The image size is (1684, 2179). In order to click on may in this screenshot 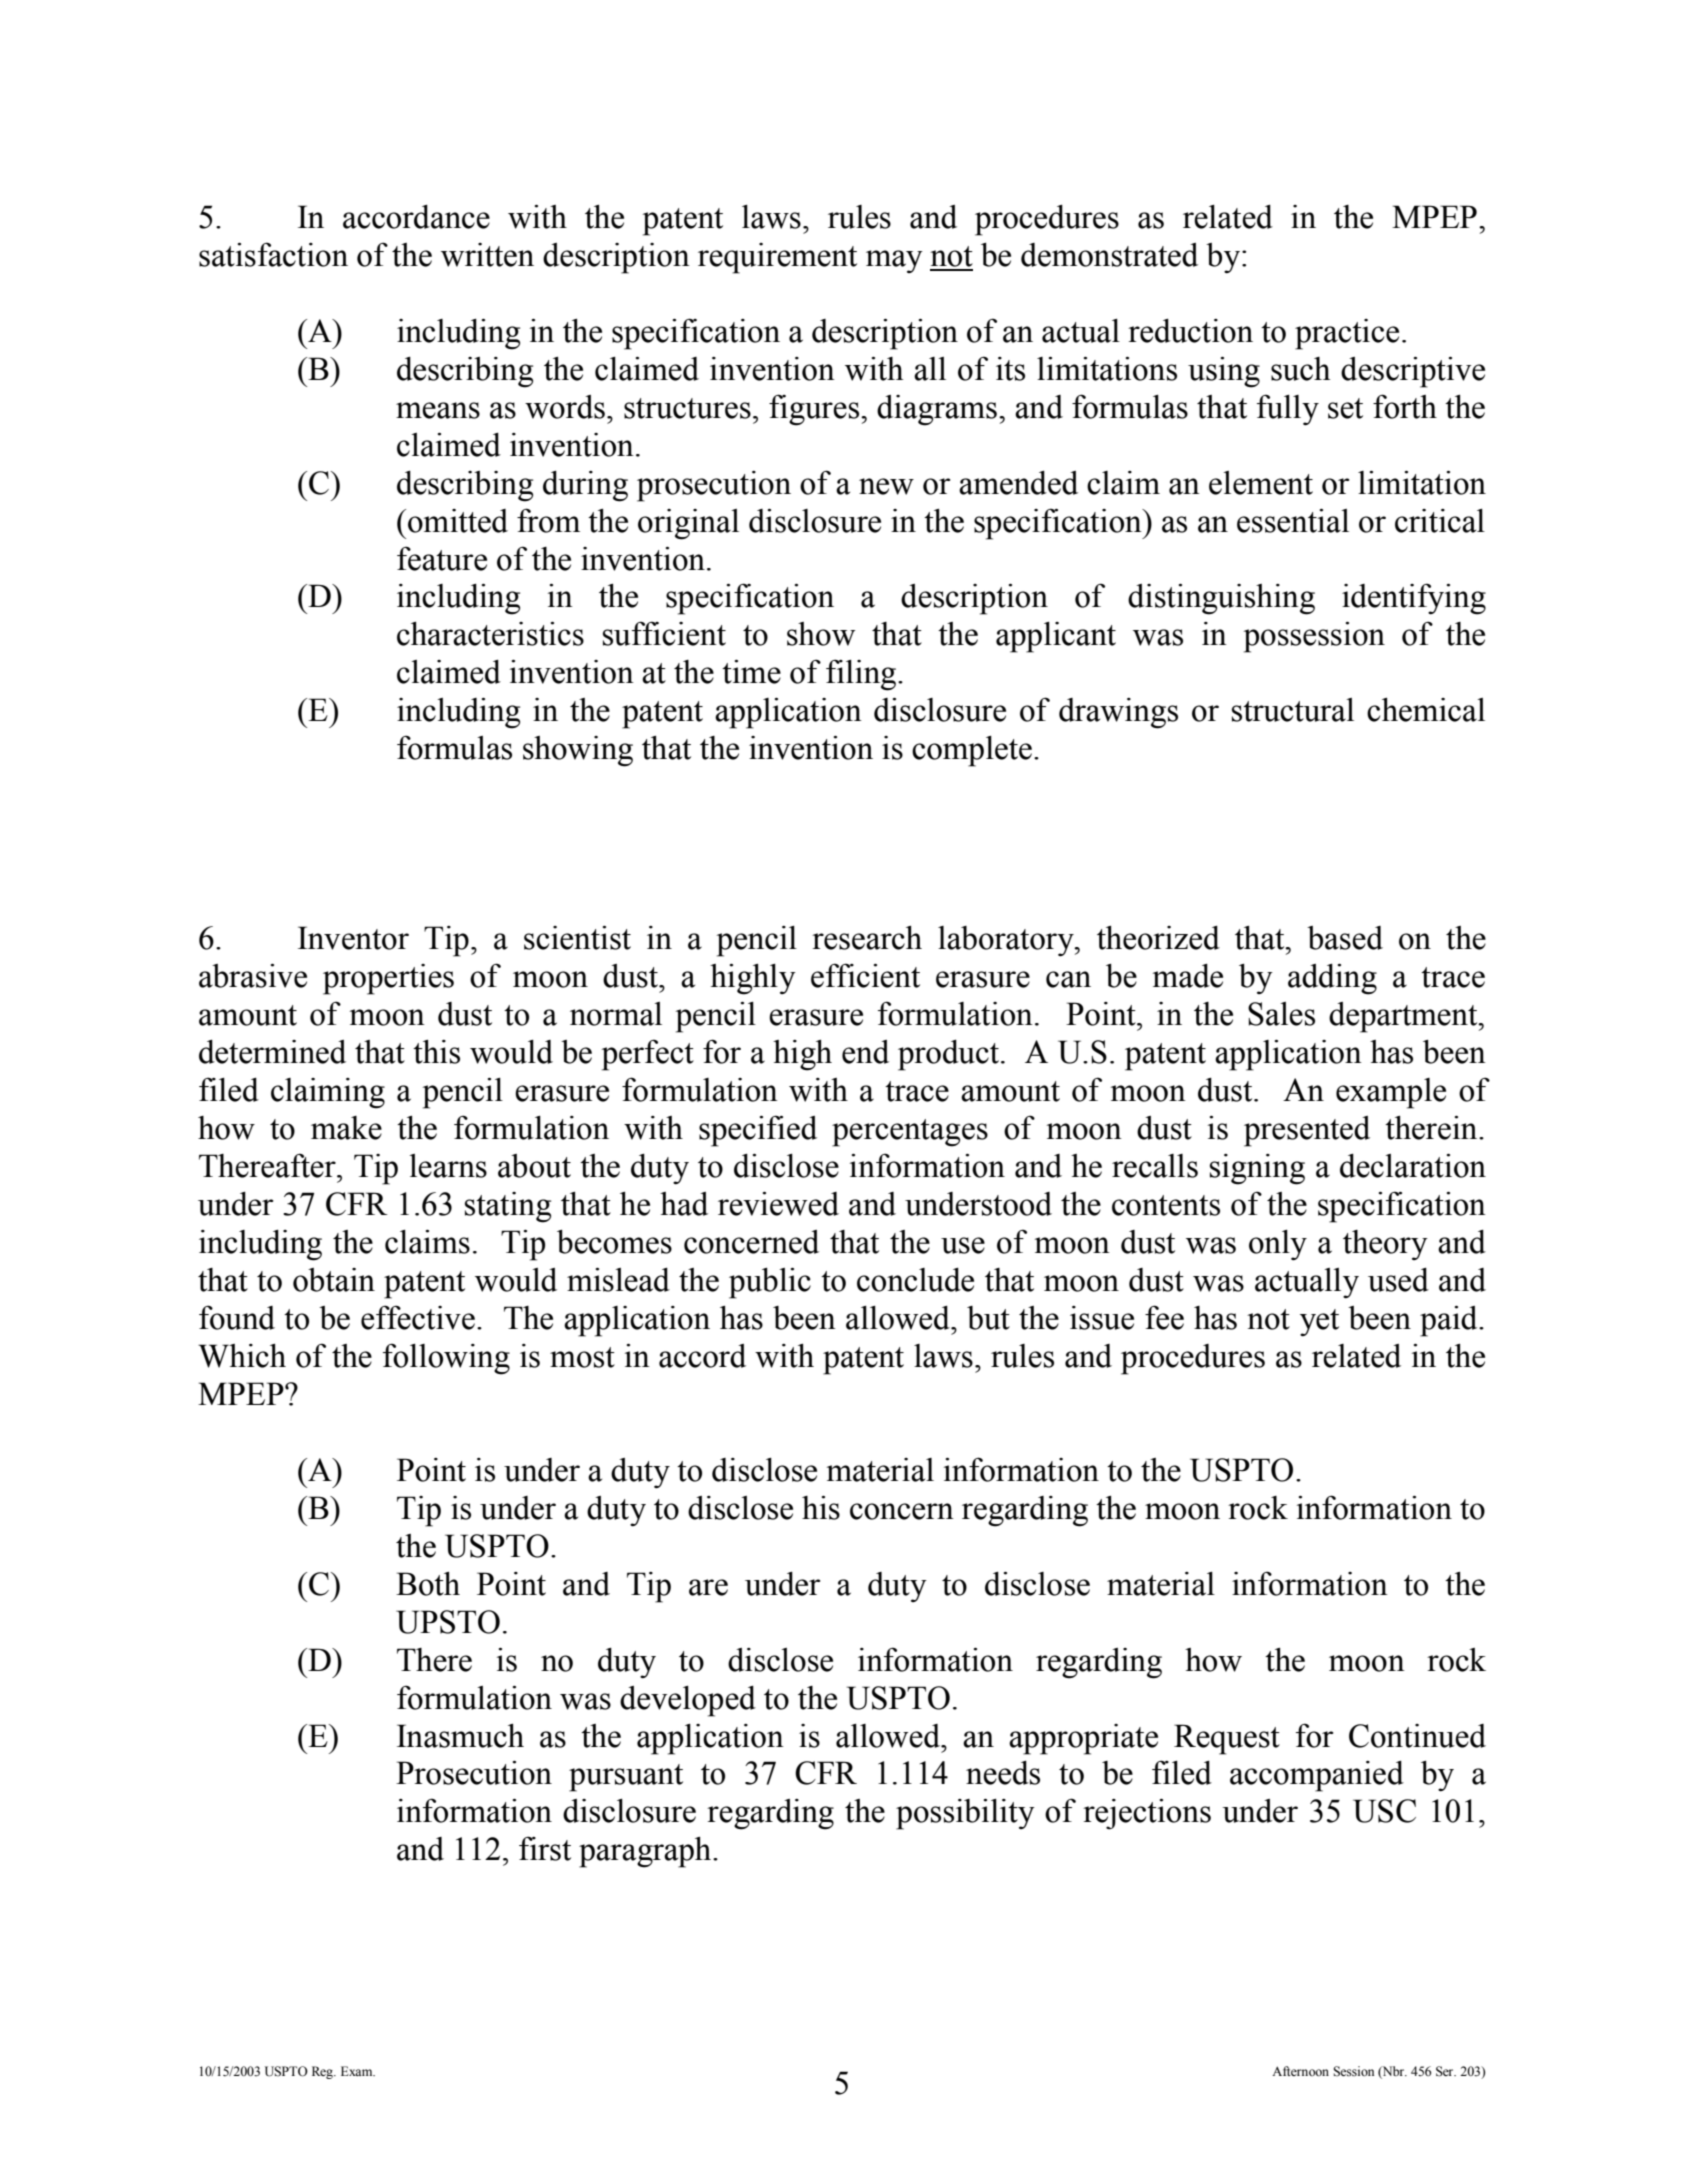, I will do `click(894, 261)`.
